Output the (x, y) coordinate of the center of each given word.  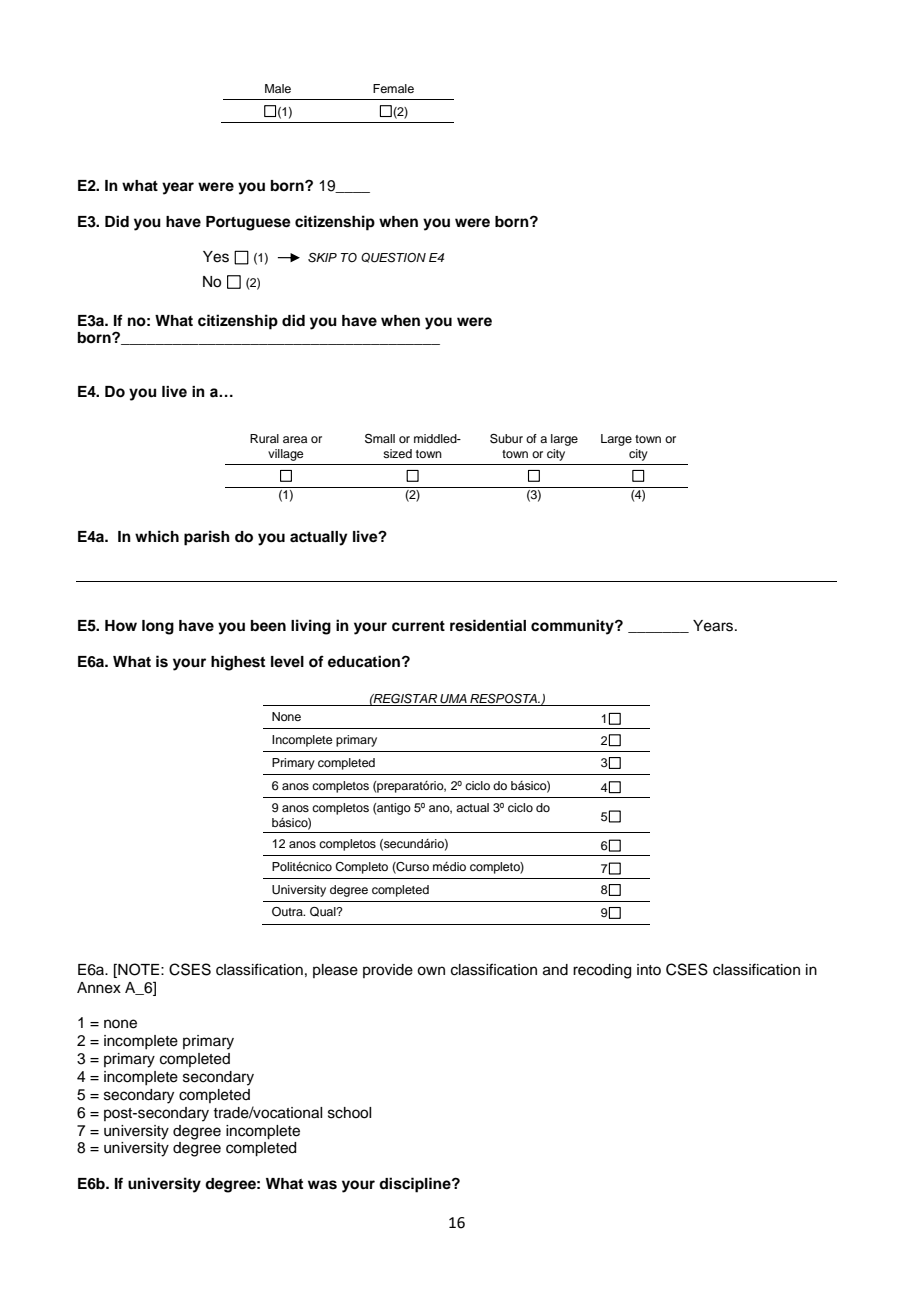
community (573, 627)
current (418, 626)
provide (388, 971)
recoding (602, 971)
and (555, 970)
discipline (416, 1185)
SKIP (322, 258)
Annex (99, 988)
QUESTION (393, 258)
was (322, 1185)
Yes (216, 257)
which (157, 536)
